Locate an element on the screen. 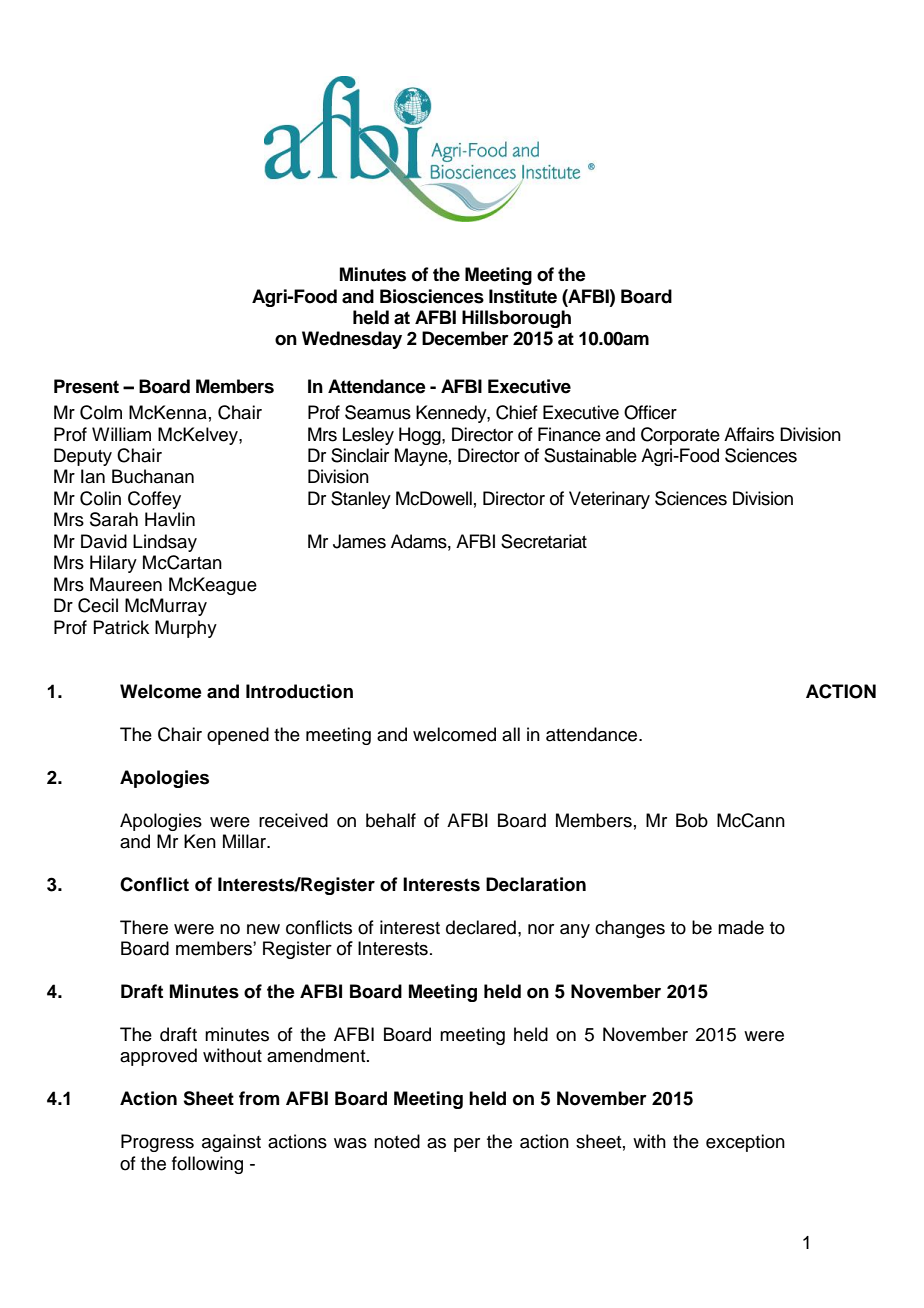 The width and height of the screenshot is (924, 1308). Officer is located at coordinates (650, 412).
